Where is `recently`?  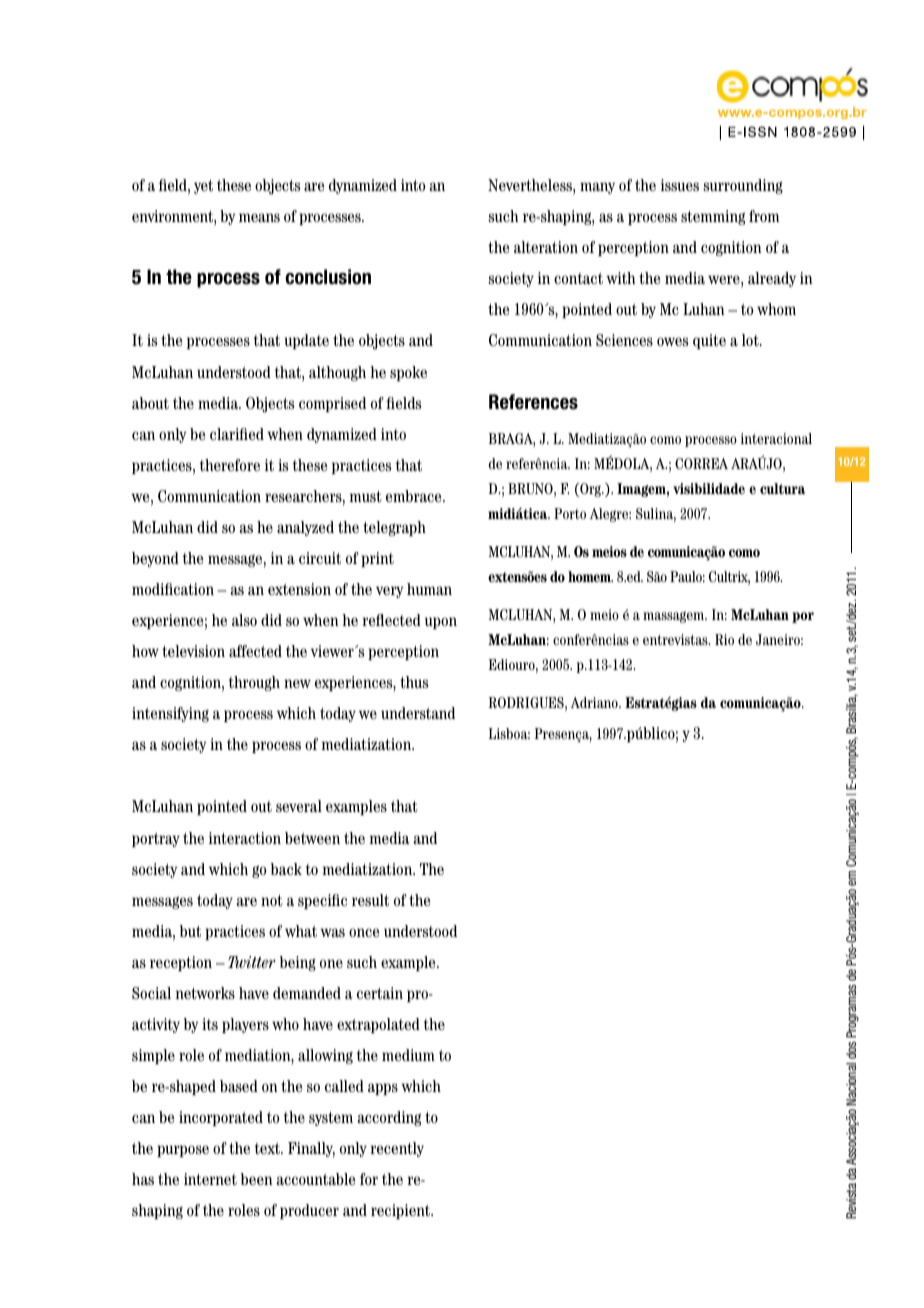
recently is located at coordinates (397, 1149).
